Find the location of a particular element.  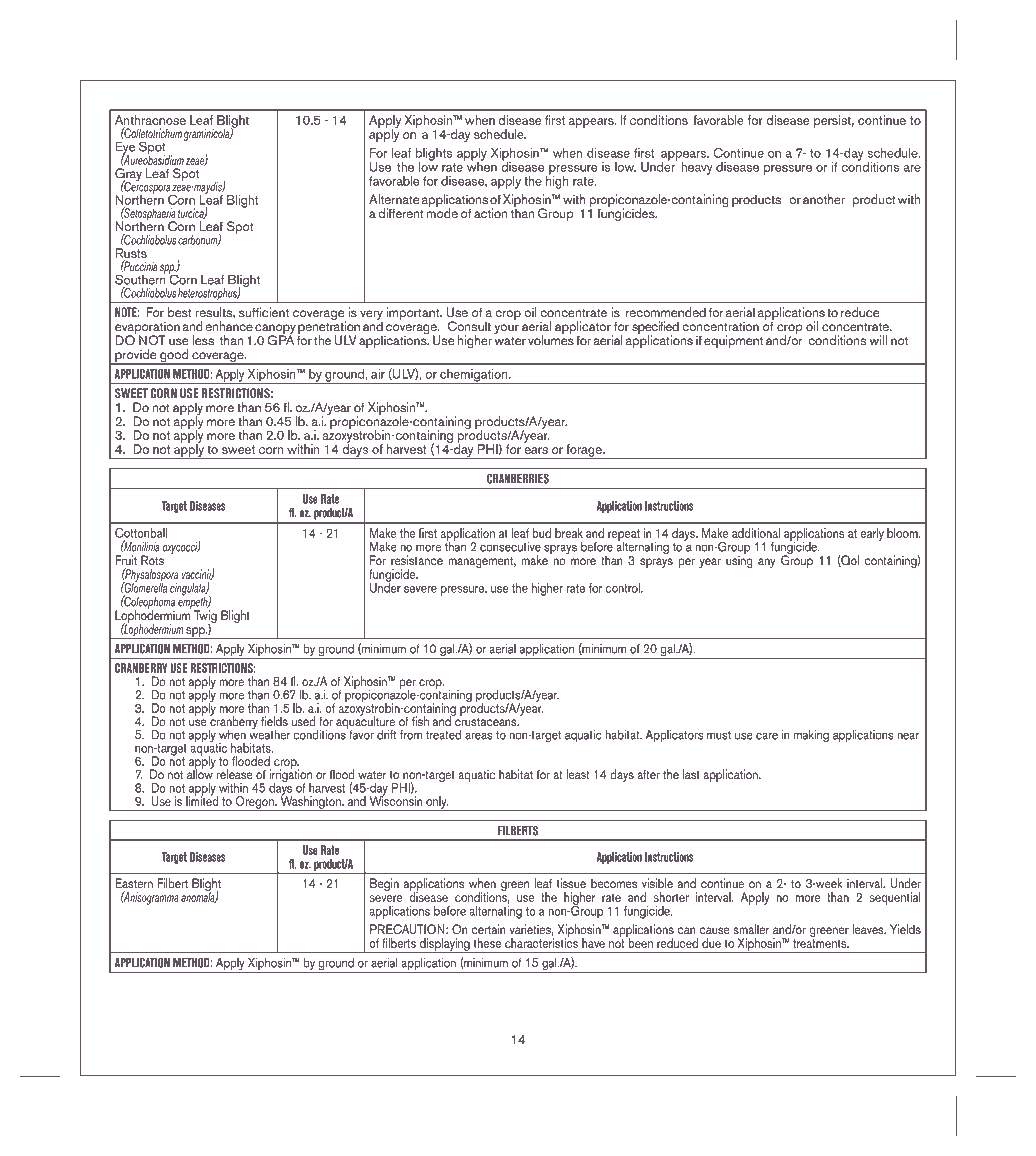

less is located at coordinates (203, 340).
